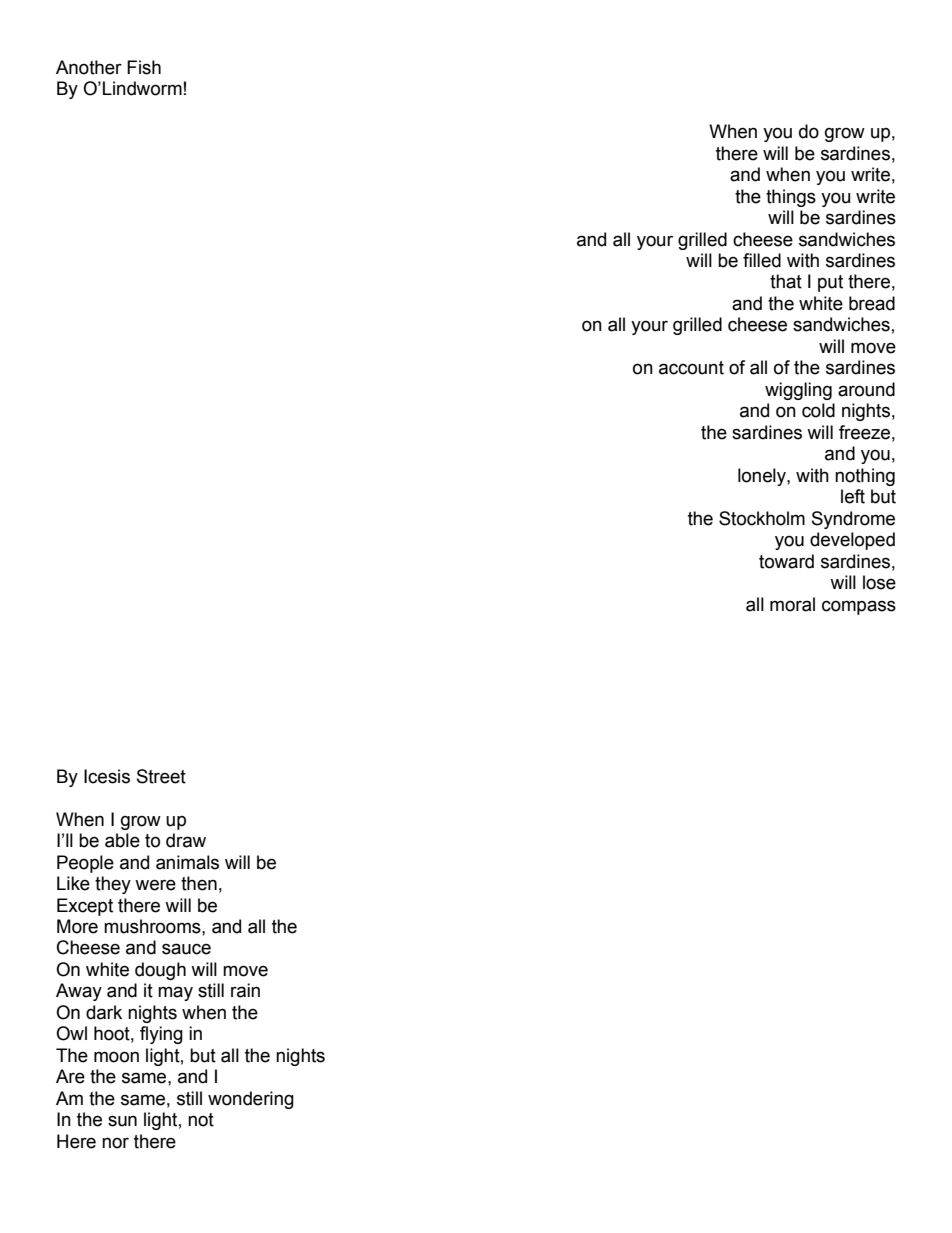 Image resolution: width=952 pixels, height=1233 pixels. I want to click on moral, so click(792, 604).
